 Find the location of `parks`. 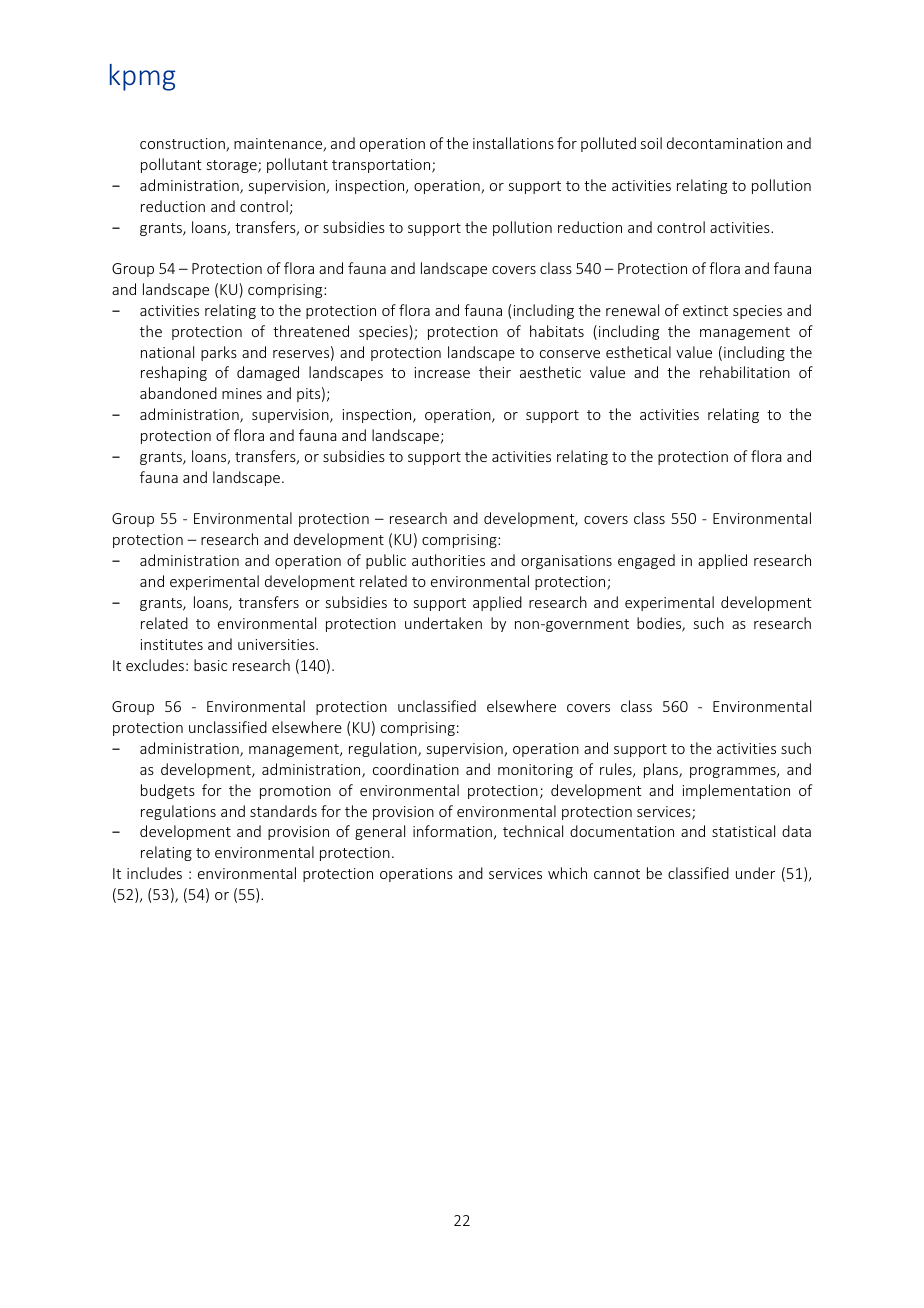

parks is located at coordinates (219, 353).
